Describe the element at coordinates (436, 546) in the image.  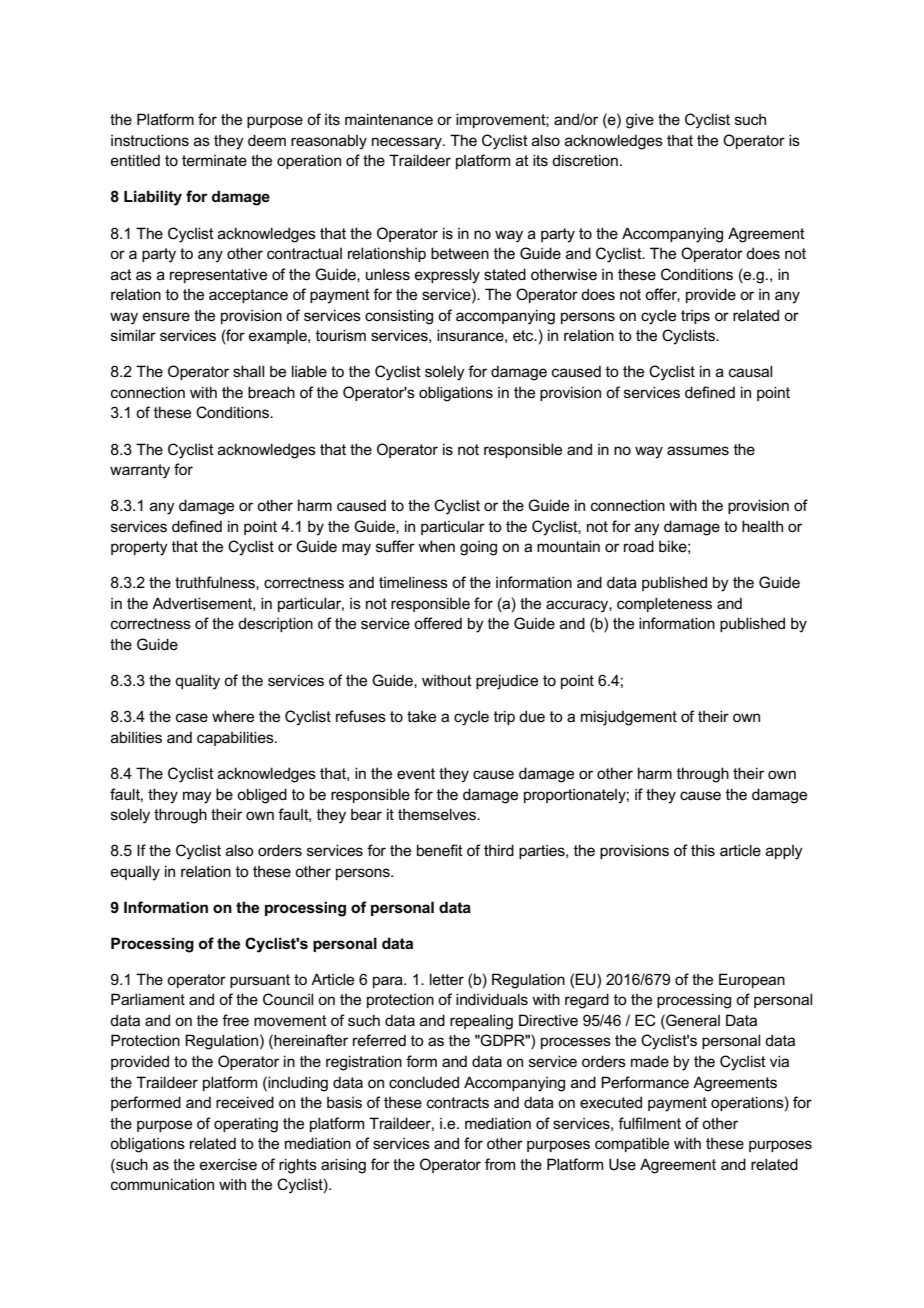
I see `when` at that location.
